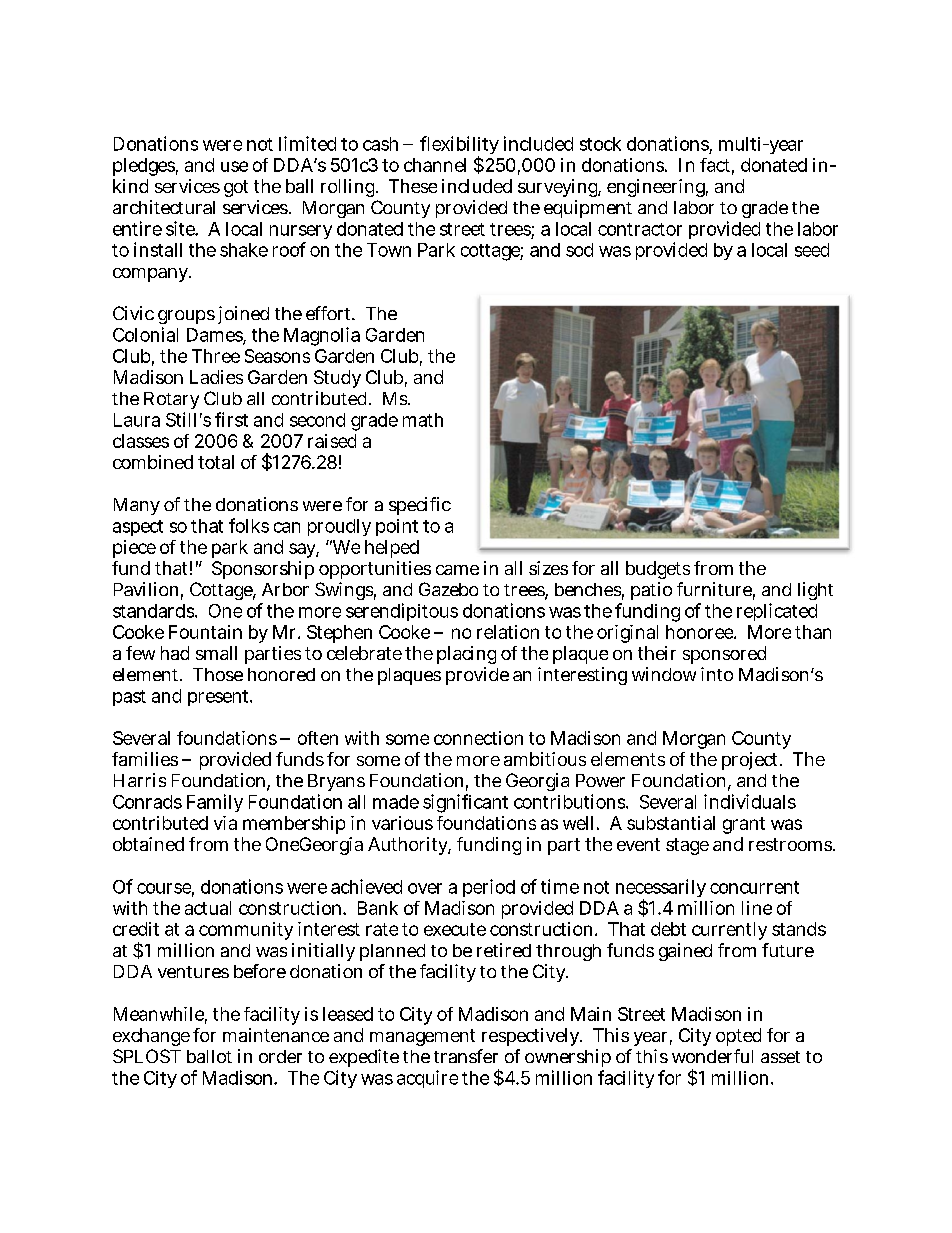 This screenshot has width=952, height=1233. I want to click on exchange, so click(151, 1037).
